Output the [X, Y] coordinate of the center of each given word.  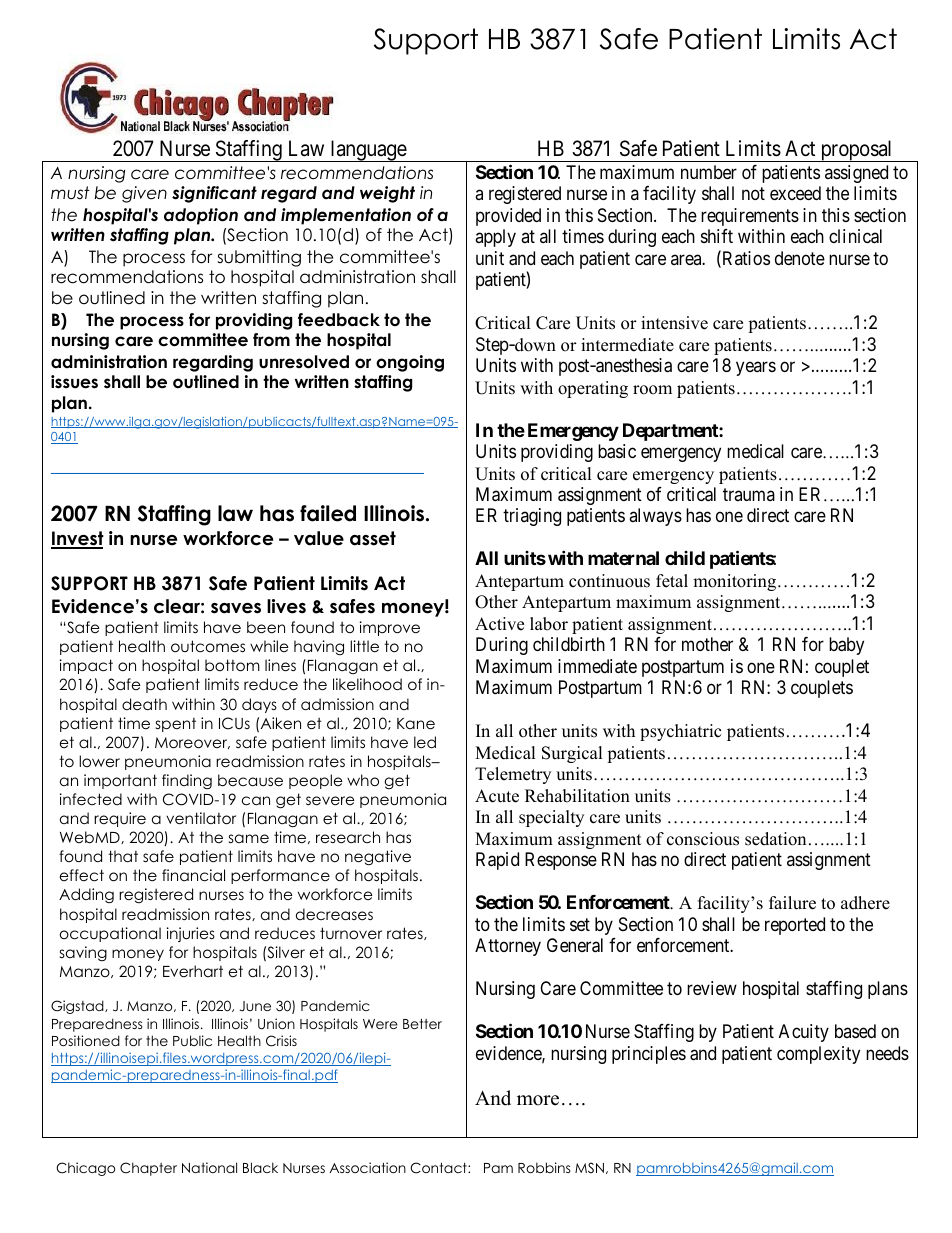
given [144, 194]
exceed [795, 193]
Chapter [148, 1169]
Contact [439, 1168]
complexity [818, 1055]
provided [508, 217]
